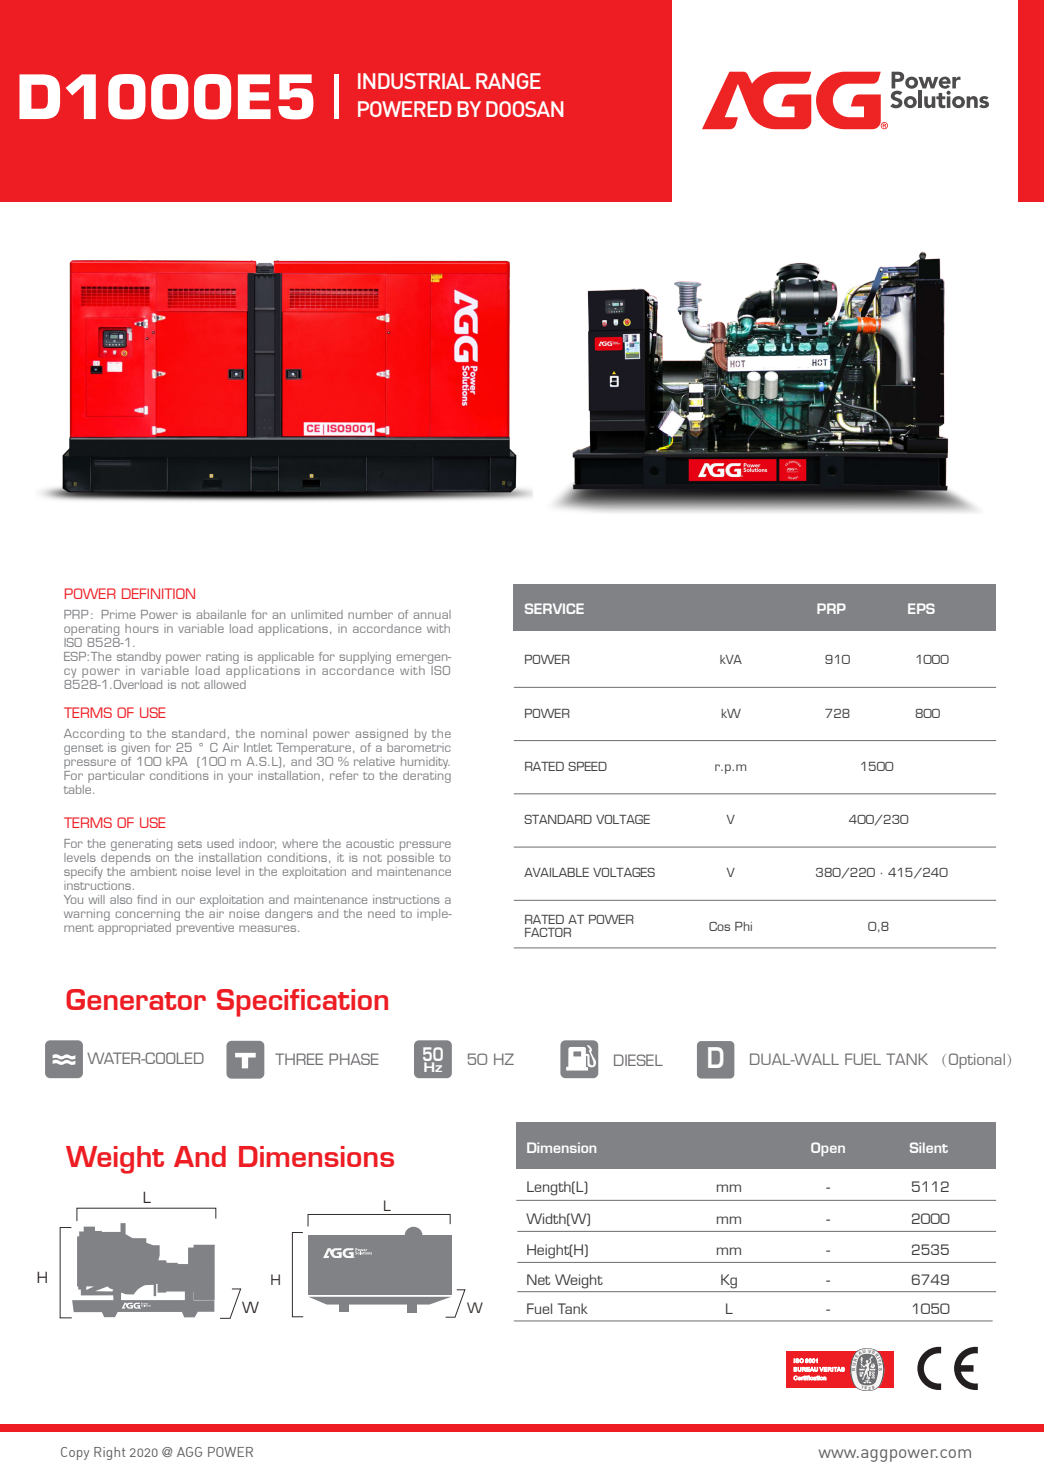 Image resolution: width=1044 pixels, height=1477 pixels. What do you see at coordinates (921, 608) in the screenshot?
I see `EPS` at bounding box center [921, 608].
